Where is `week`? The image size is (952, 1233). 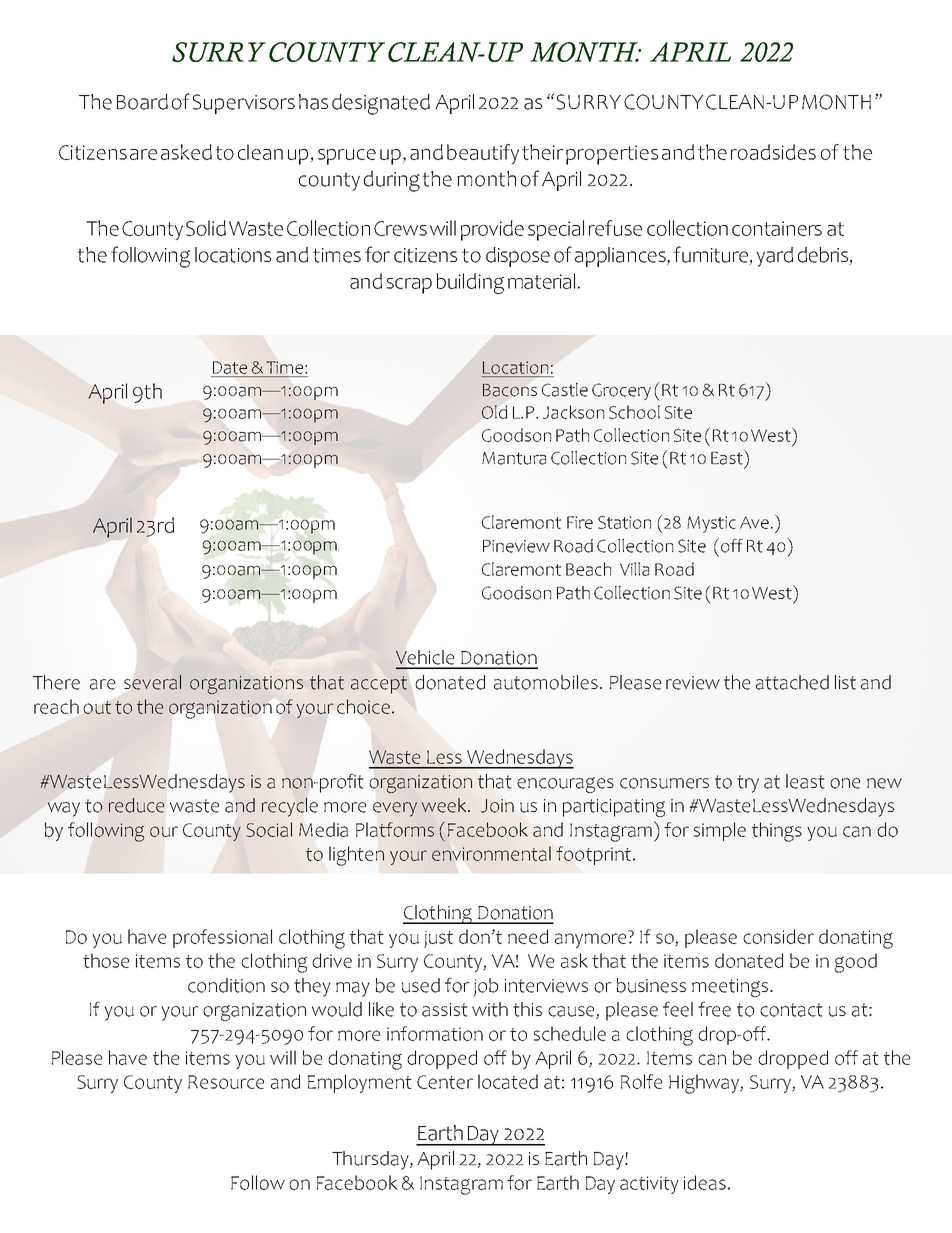 week is located at coordinates (445, 805).
